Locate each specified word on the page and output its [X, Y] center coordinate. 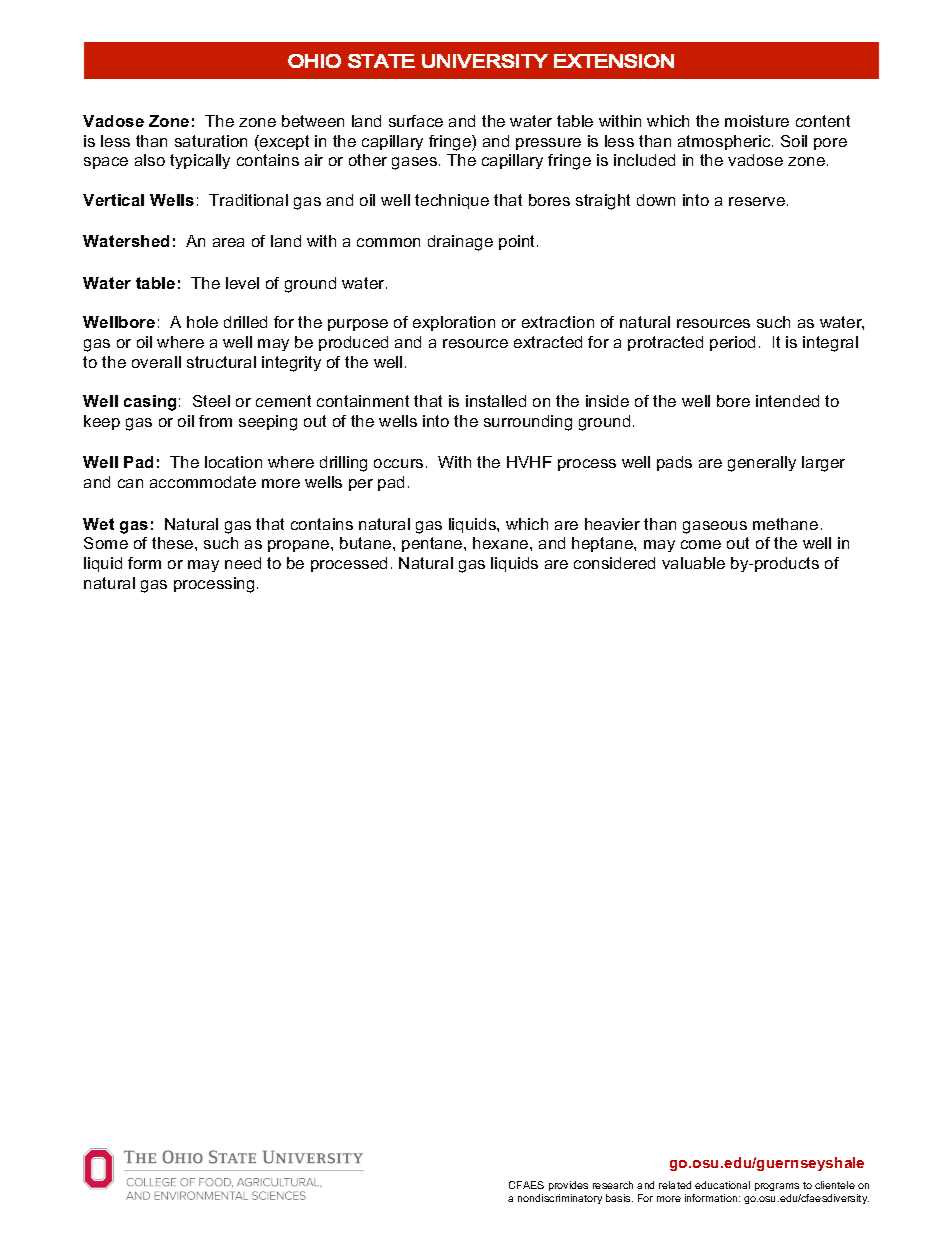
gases [414, 163]
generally [762, 464]
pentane [433, 544]
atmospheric [725, 142]
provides [568, 1186]
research [613, 1185]
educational [722, 1185]
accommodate [203, 482]
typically [200, 161]
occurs [398, 463]
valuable [693, 563]
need [243, 563]
